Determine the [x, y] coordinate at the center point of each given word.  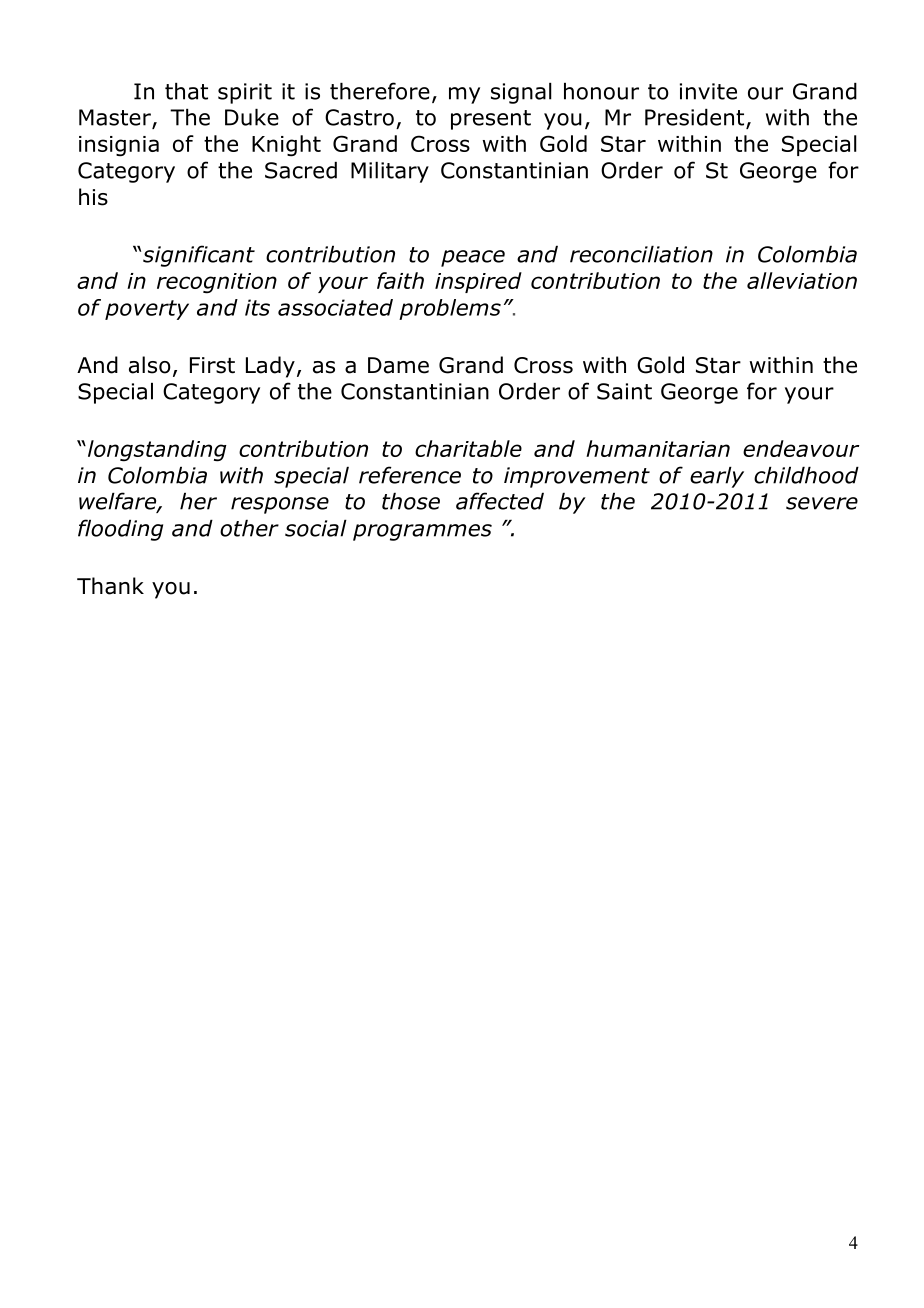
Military [390, 172]
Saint [624, 391]
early [717, 477]
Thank [110, 586]
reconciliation [641, 254]
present [491, 120]
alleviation [802, 280]
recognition [217, 283]
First [212, 365]
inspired [478, 282]
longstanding [156, 451]
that [186, 91]
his [93, 197]
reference [410, 475]
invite [708, 91]
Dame [398, 365]
